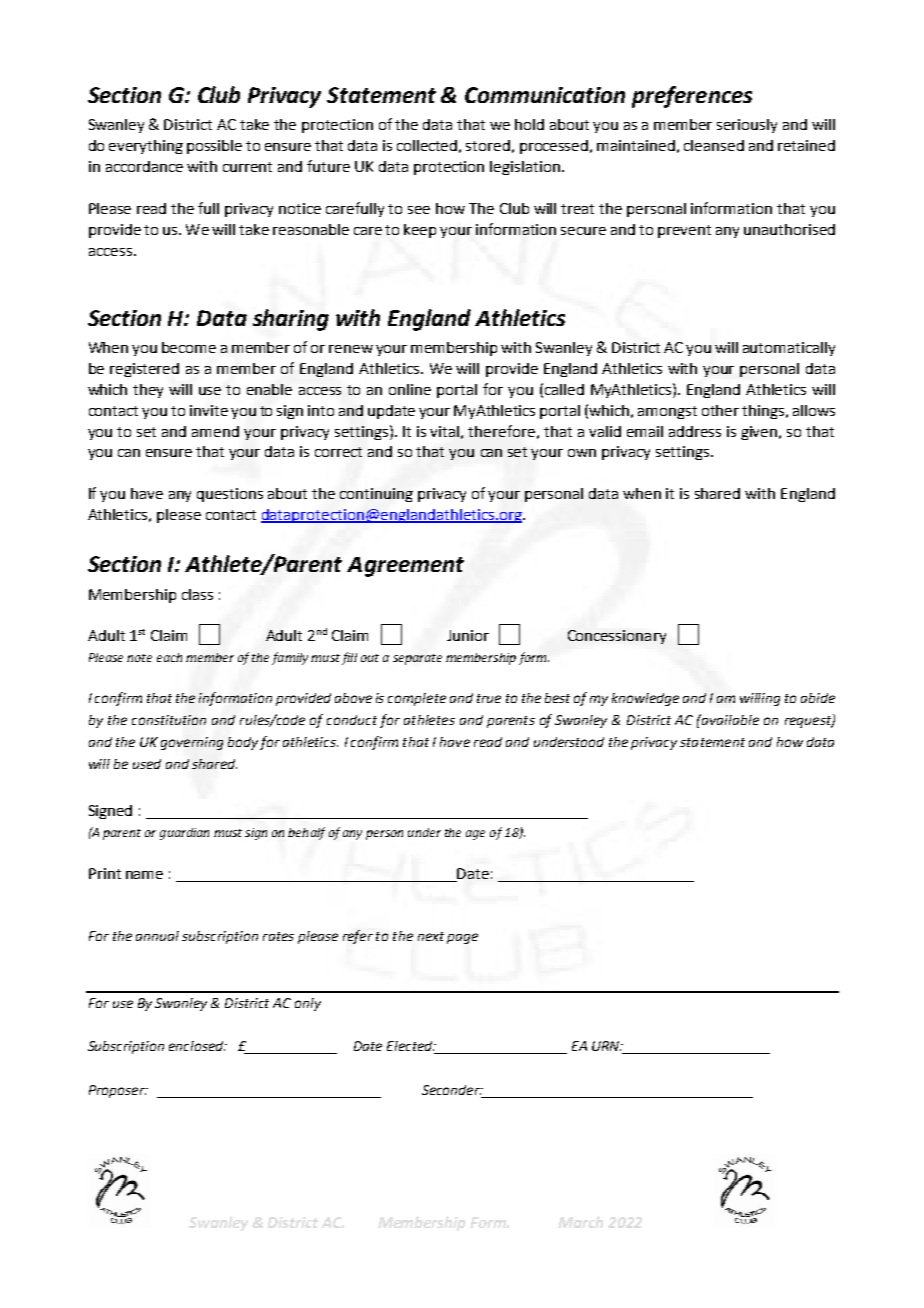 The image size is (924, 1308). What do you see at coordinates (529, 124) in the document?
I see `hold` at bounding box center [529, 124].
